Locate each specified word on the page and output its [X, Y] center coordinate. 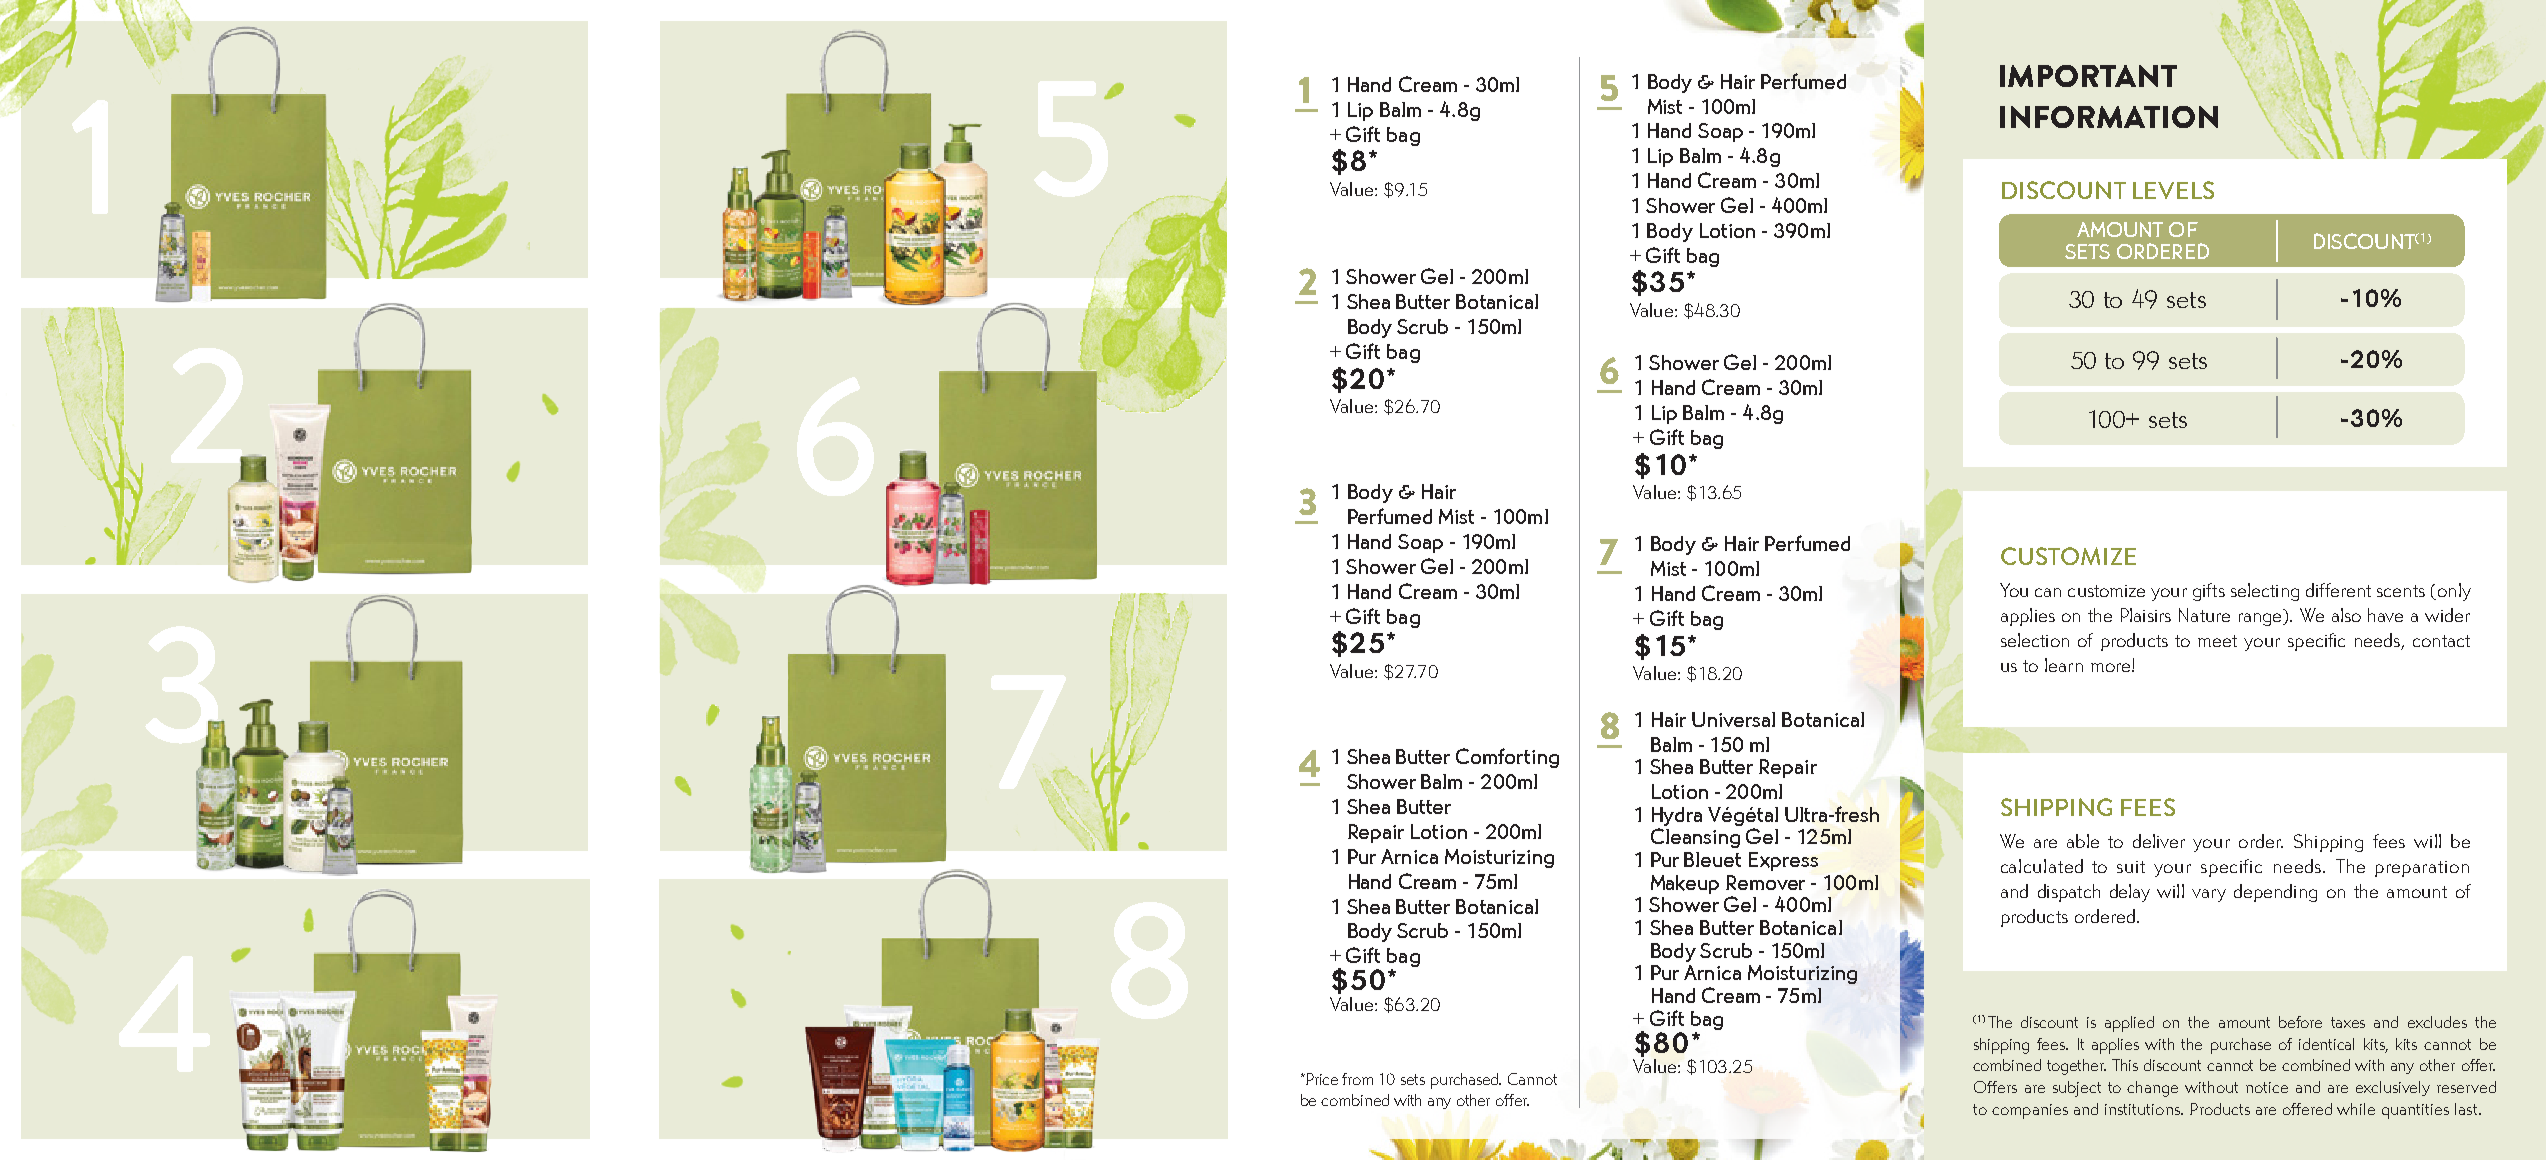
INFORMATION [2109, 117]
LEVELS [2173, 190]
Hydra [1677, 816]
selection [2035, 640]
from [1357, 1079]
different [2338, 590]
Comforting [1507, 758]
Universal [1733, 719]
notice [2267, 1087]
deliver [2159, 841]
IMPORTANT [2088, 76]
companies [2030, 1111]
